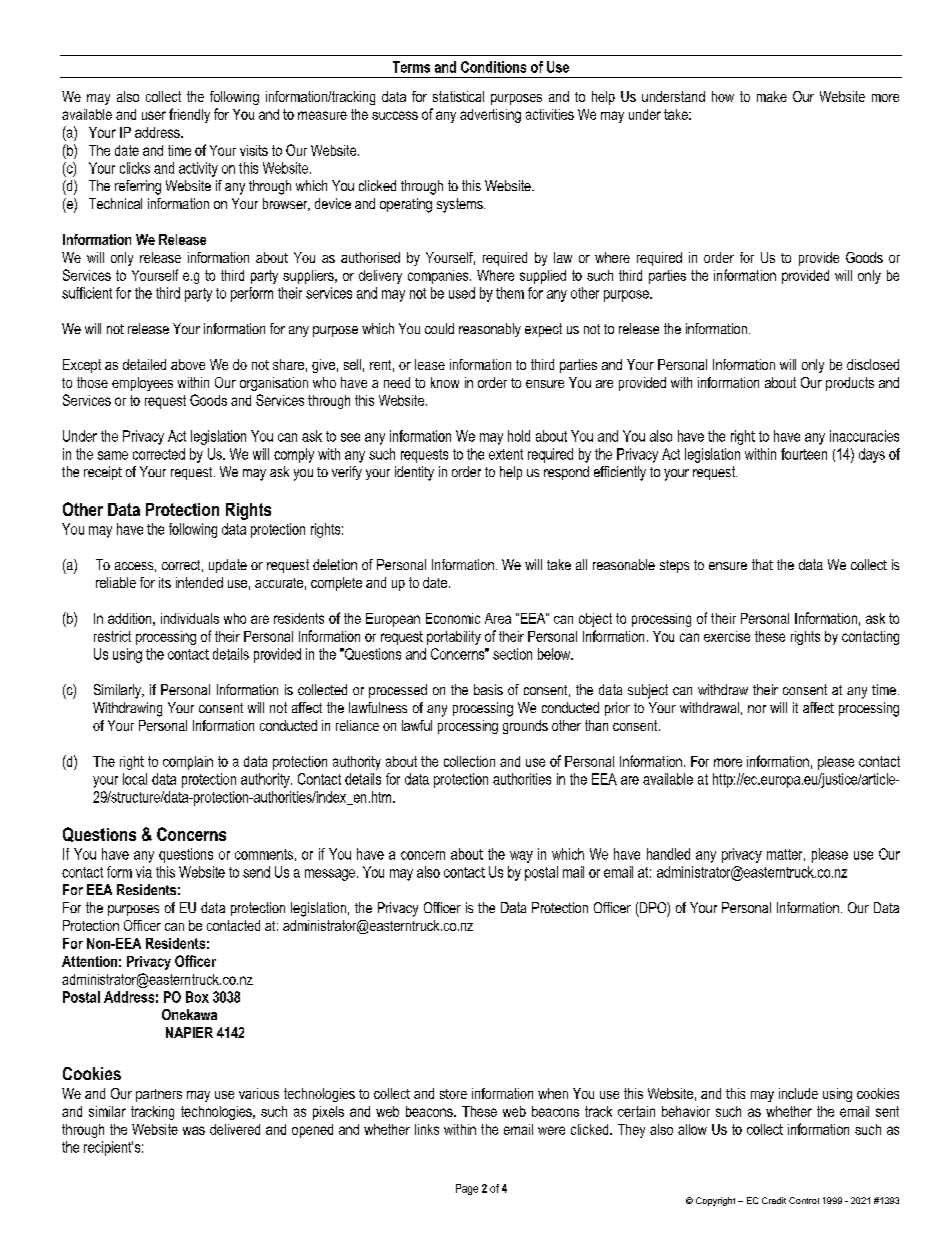 Image resolution: width=952 pixels, height=1233 pixels. What do you see at coordinates (113, 455) in the screenshot?
I see `same` at bounding box center [113, 455].
